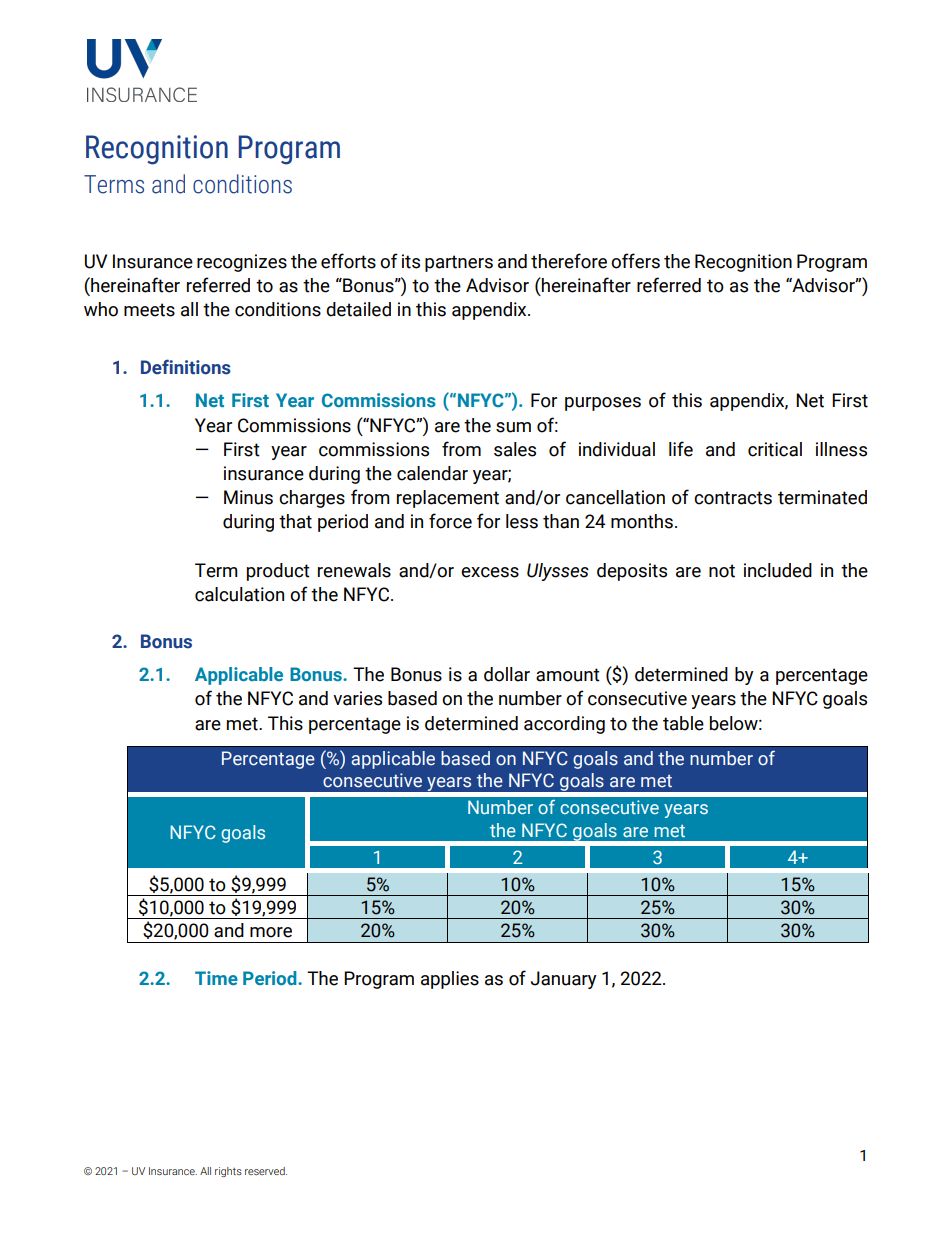 Image resolution: width=952 pixels, height=1233 pixels. I want to click on partners, so click(459, 263).
